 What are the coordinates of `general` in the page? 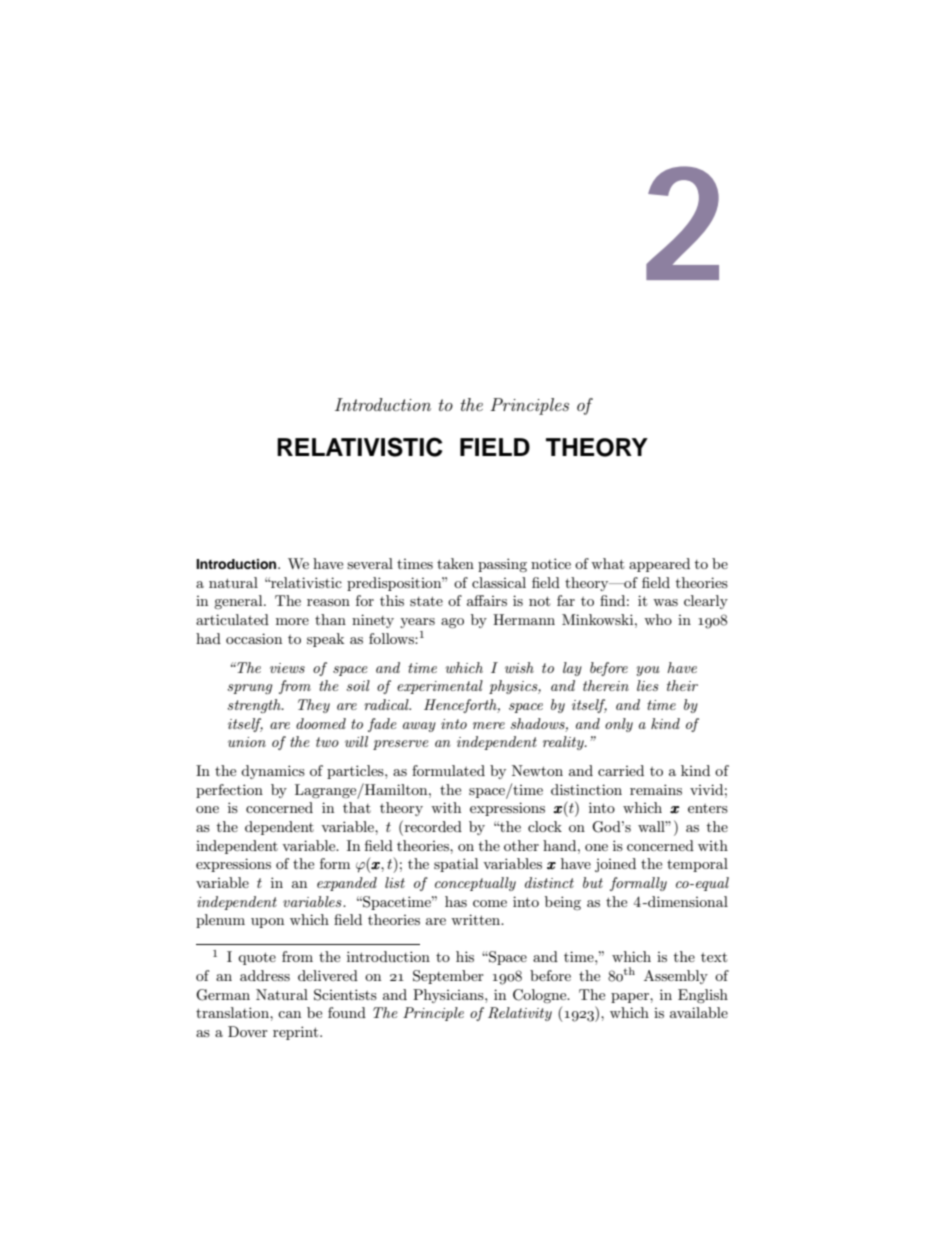 It's located at (239, 602).
